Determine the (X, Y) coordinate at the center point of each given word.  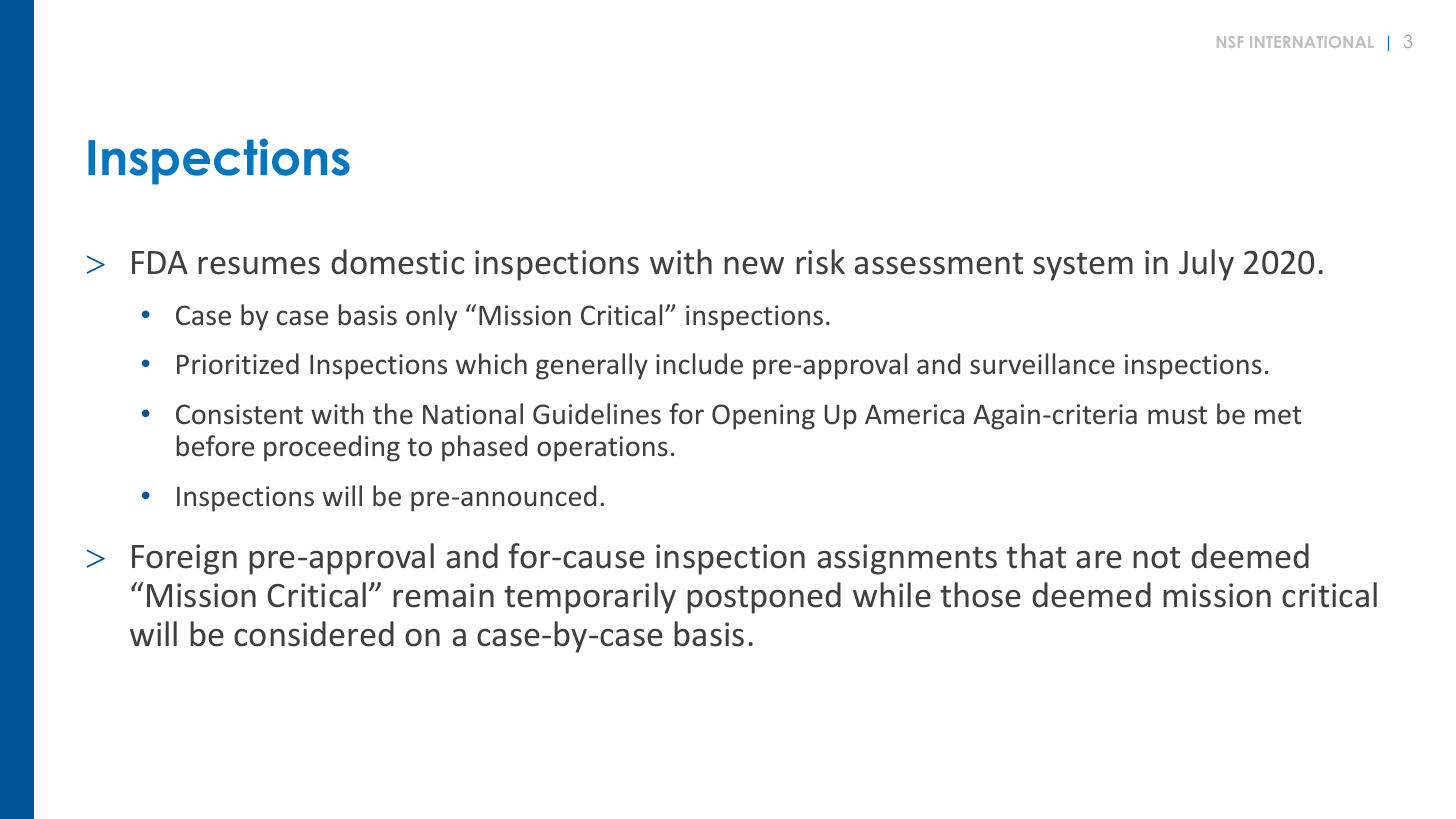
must (1177, 415)
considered (314, 634)
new (754, 266)
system (1083, 266)
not (1156, 557)
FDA (160, 262)
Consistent (239, 414)
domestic (397, 262)
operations (602, 449)
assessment (938, 263)
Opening (763, 417)
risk (820, 262)
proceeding (332, 448)
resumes (259, 266)
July (1206, 265)
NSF (1230, 42)
